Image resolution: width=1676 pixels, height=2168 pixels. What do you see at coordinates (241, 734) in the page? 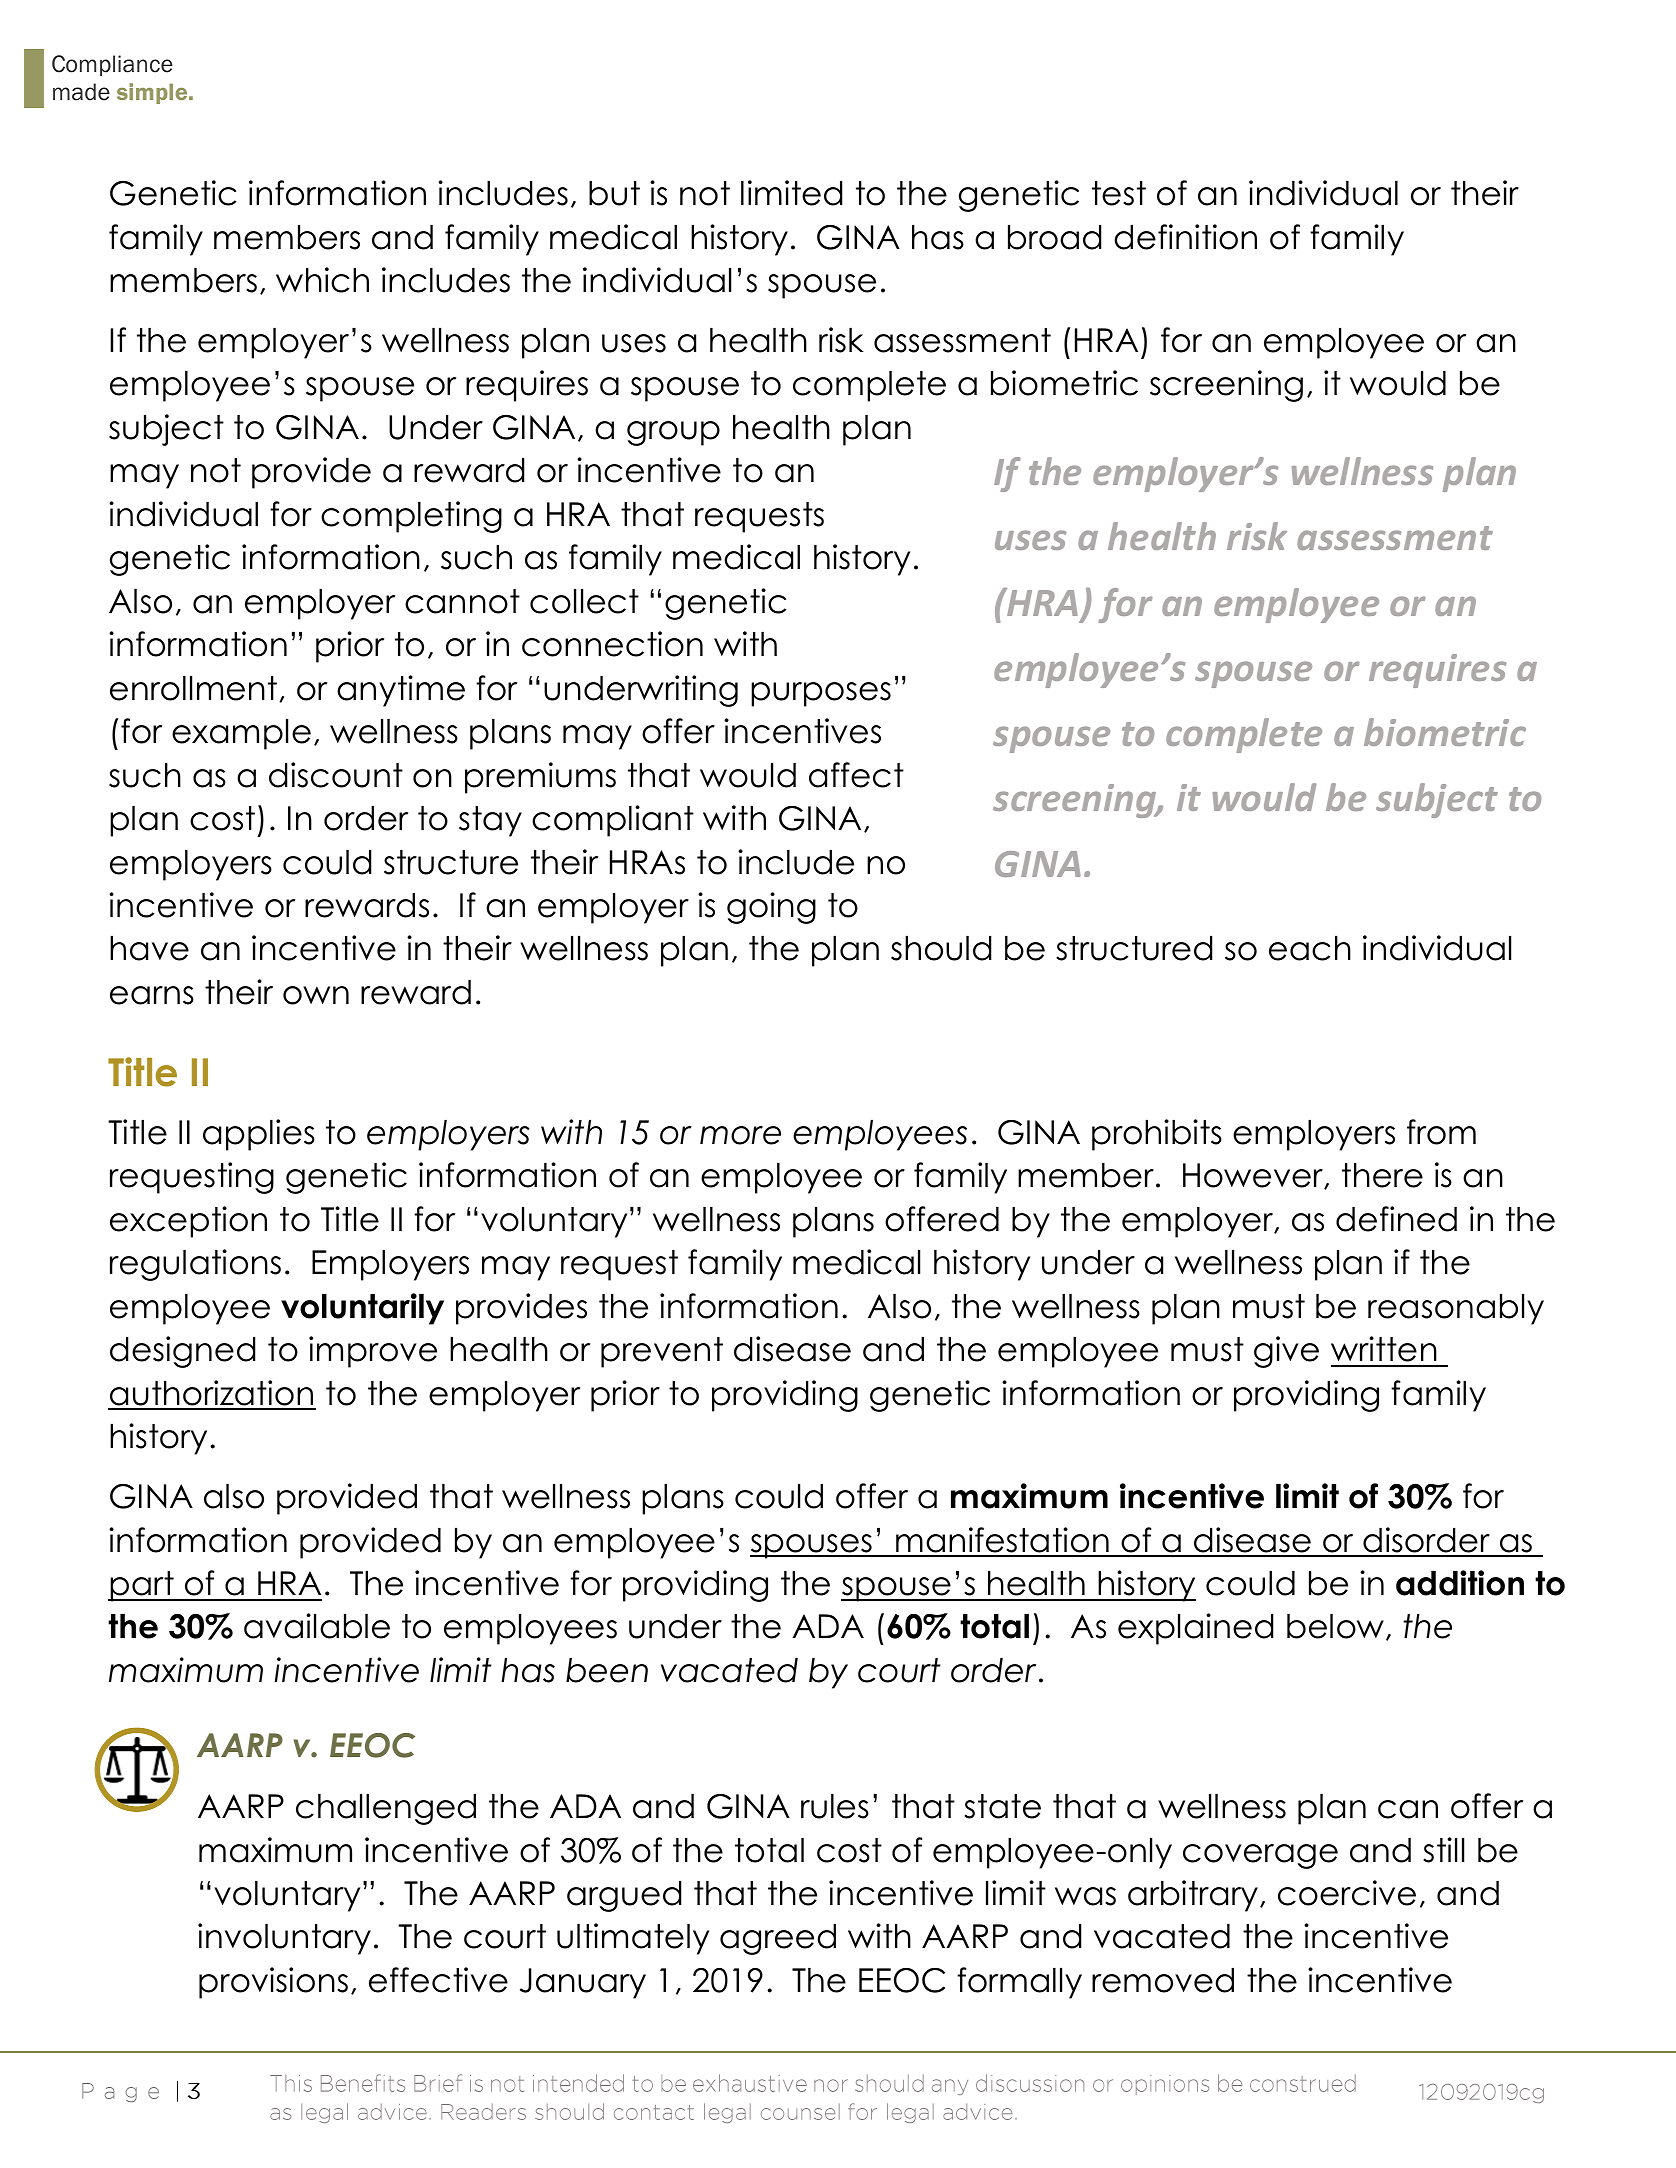
I see `example` at bounding box center [241, 734].
